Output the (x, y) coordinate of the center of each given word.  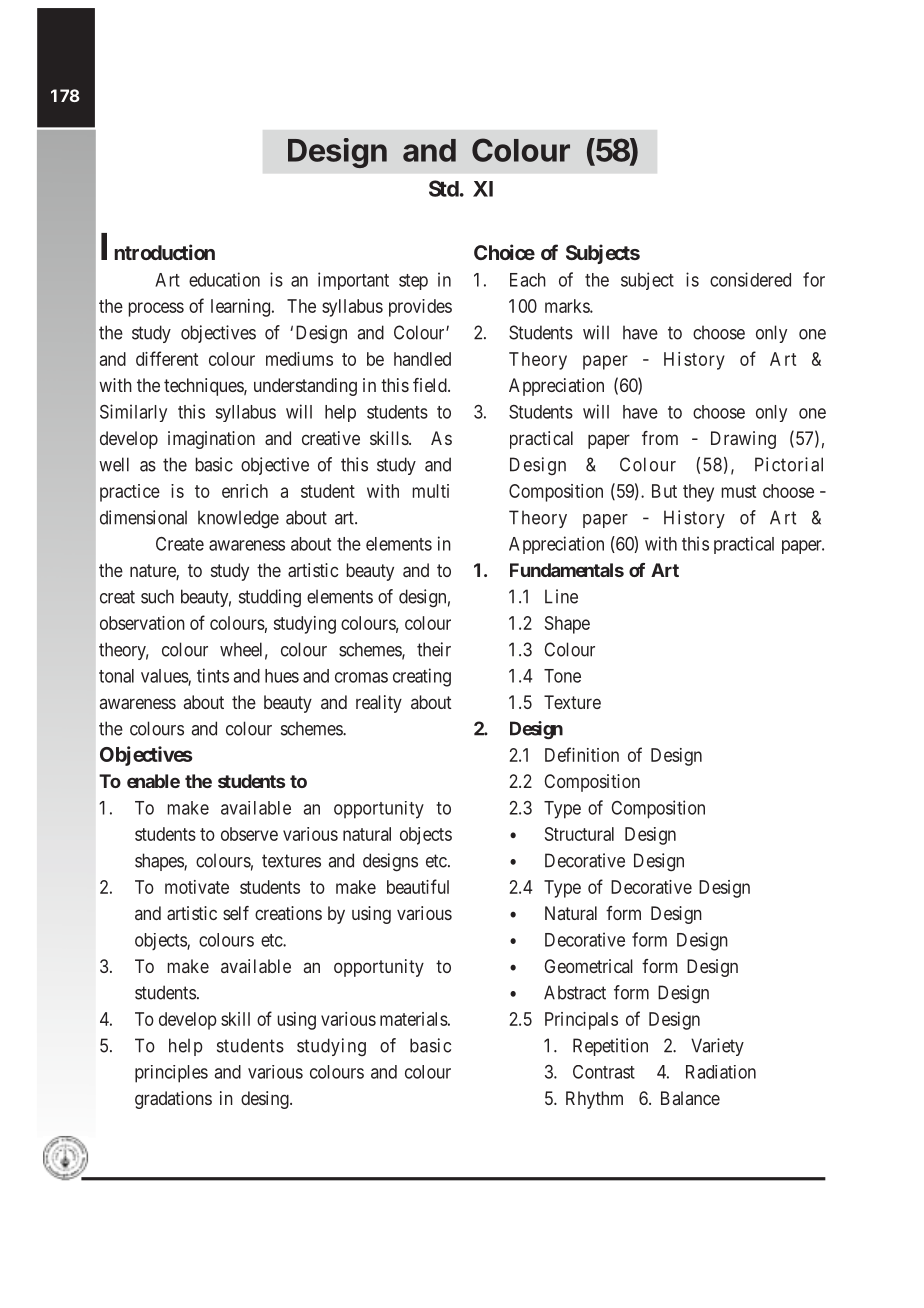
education (224, 279)
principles (171, 1074)
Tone (562, 676)
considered (750, 279)
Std (444, 188)
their (434, 649)
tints (213, 675)
